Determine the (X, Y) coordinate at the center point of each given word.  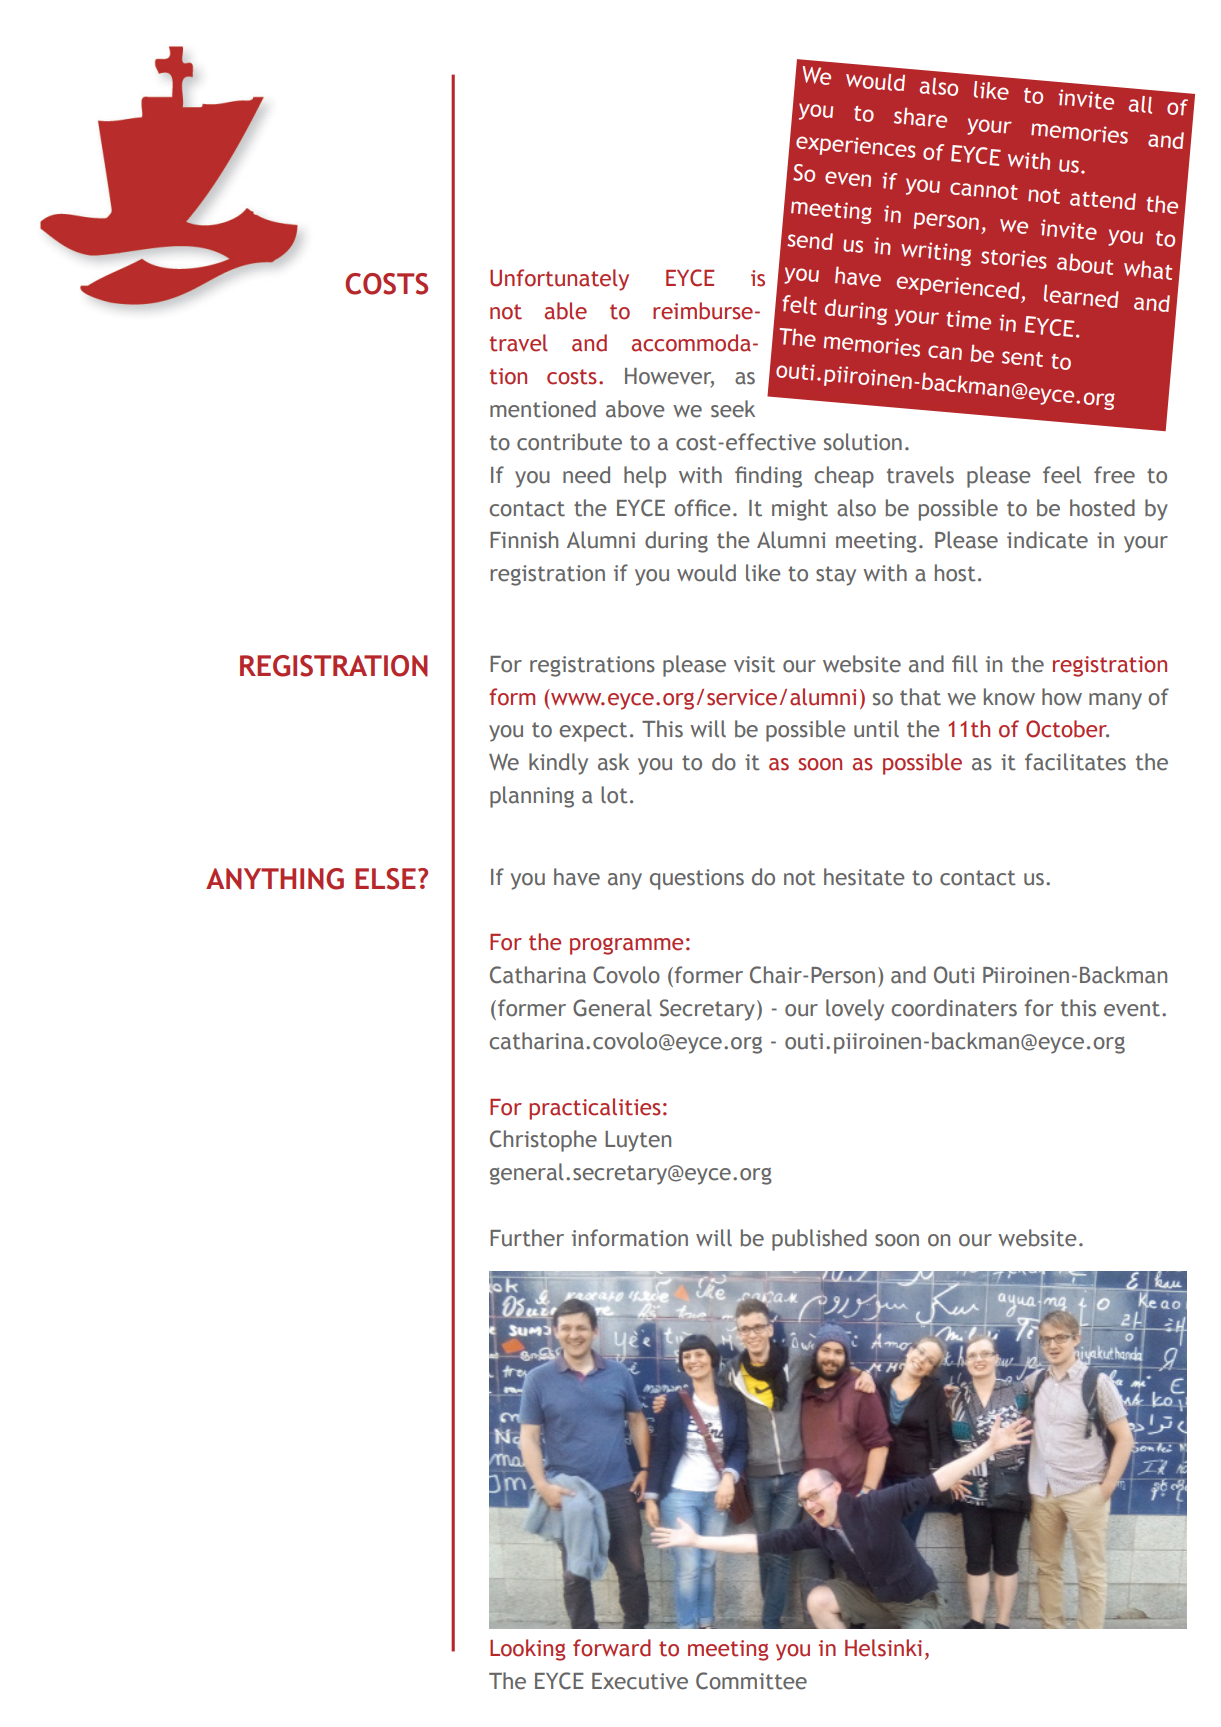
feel (1062, 475)
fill (965, 664)
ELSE (385, 879)
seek (733, 409)
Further (527, 1238)
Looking (527, 1650)
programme (626, 946)
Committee (751, 1681)
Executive (640, 1681)
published (819, 1240)
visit (754, 664)
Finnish (524, 540)
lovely (855, 1010)
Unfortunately (559, 280)
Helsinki (883, 1648)
